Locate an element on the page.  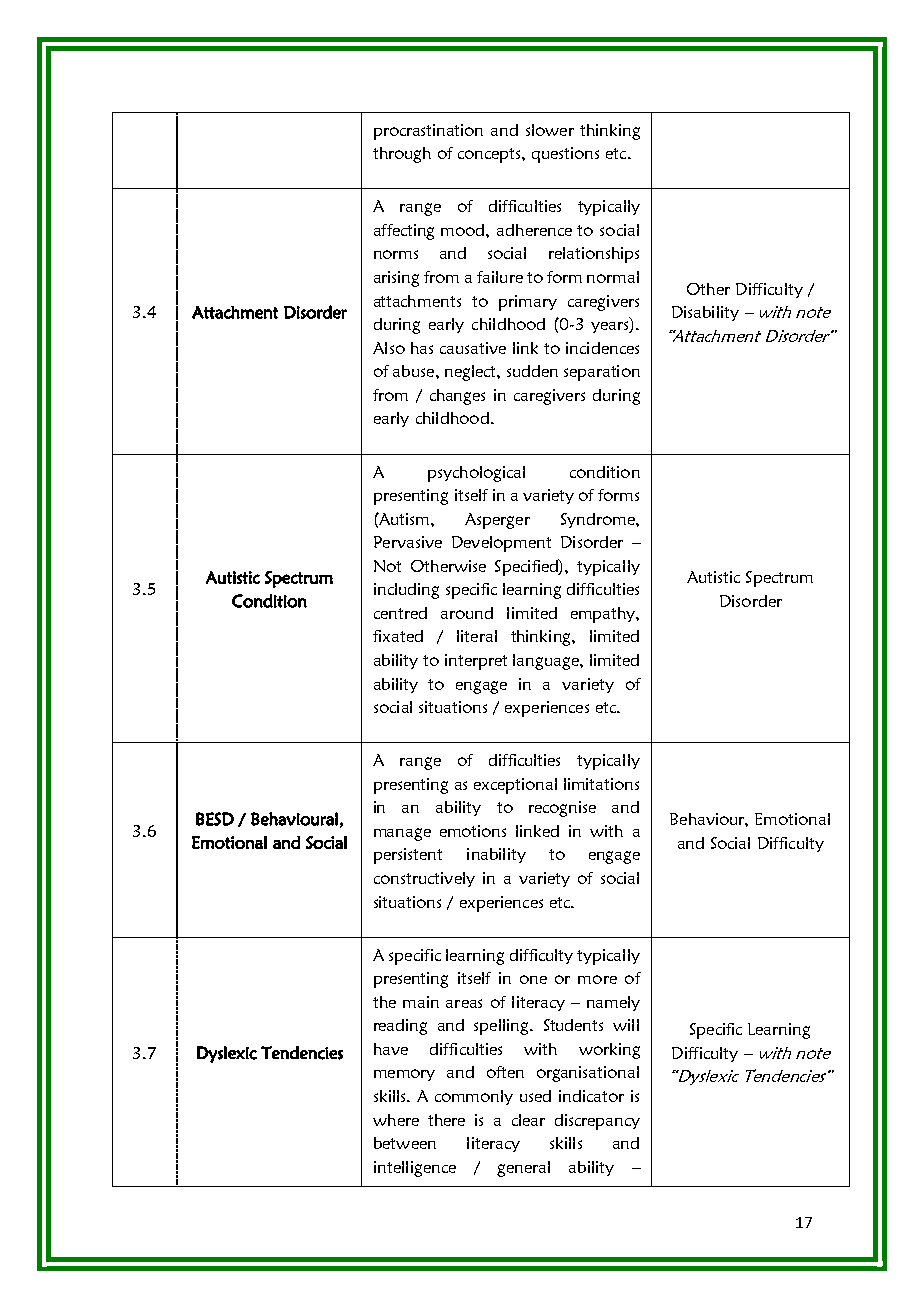
language is located at coordinates (547, 662).
